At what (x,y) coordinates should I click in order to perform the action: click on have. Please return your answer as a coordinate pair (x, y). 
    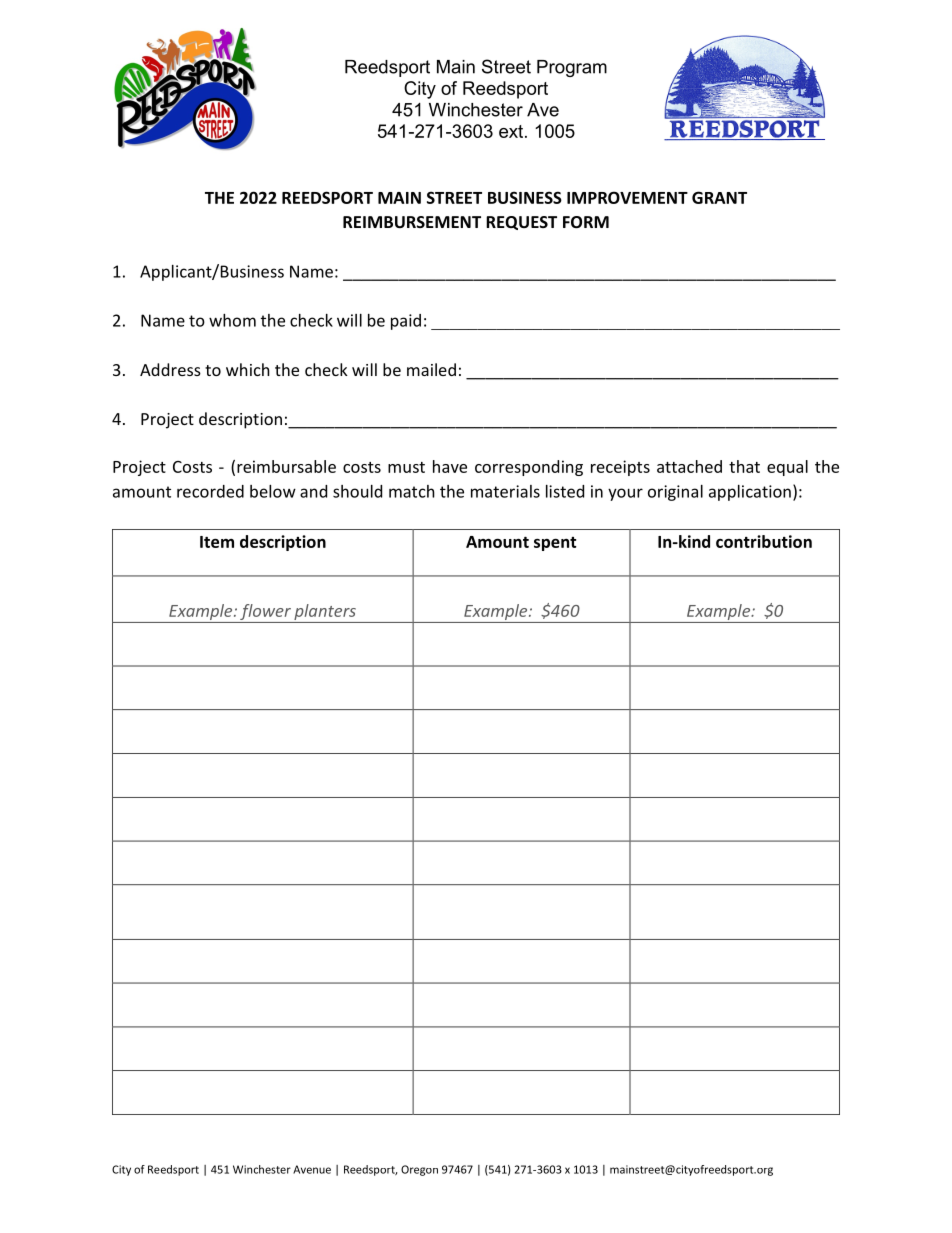
    Looking at the image, I should click on (450, 466).
